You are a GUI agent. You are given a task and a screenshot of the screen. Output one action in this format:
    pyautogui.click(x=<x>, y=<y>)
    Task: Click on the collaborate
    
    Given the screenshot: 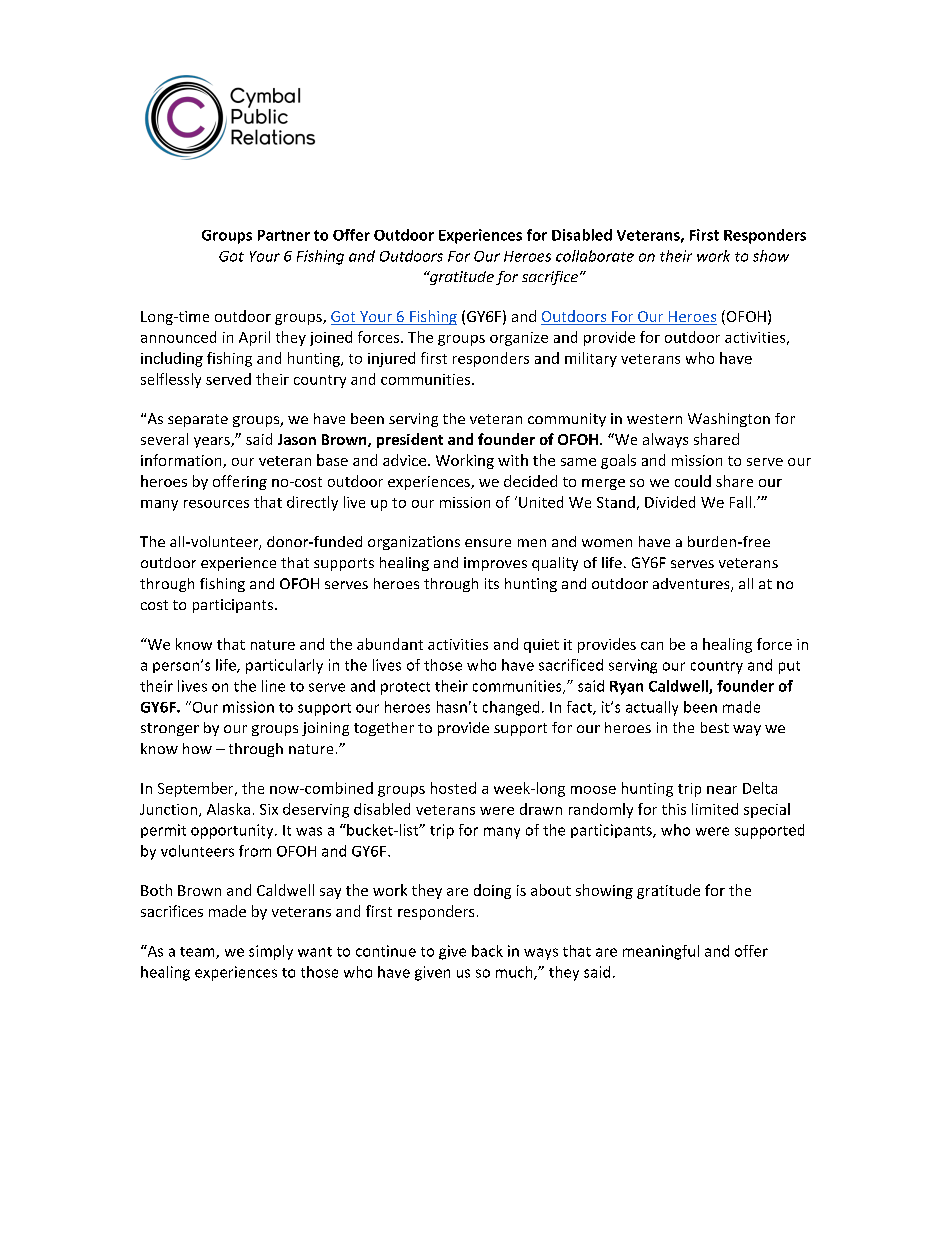 What is the action you would take?
    pyautogui.click(x=595, y=256)
